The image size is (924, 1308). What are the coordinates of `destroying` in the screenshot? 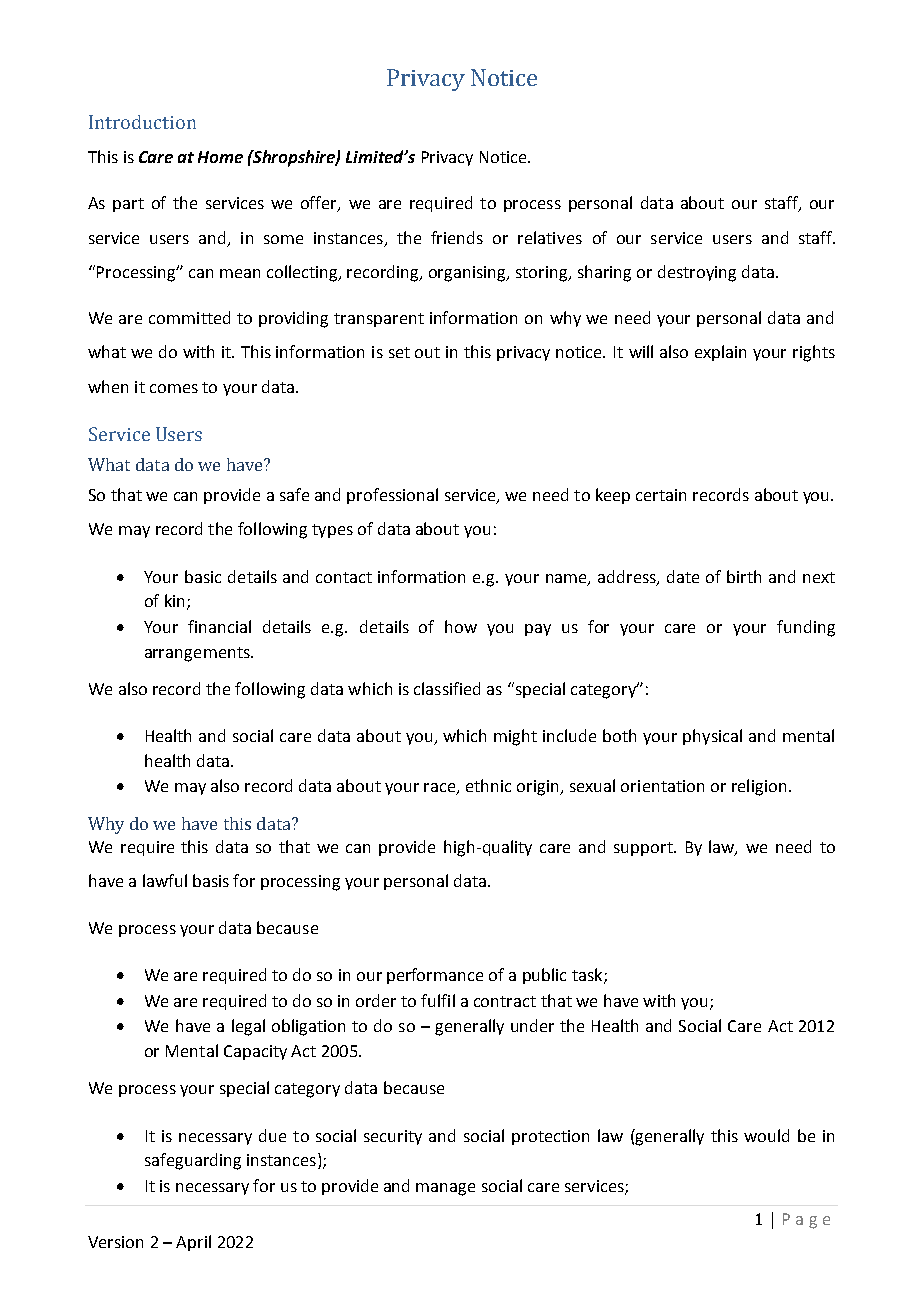 It's located at (697, 273).
